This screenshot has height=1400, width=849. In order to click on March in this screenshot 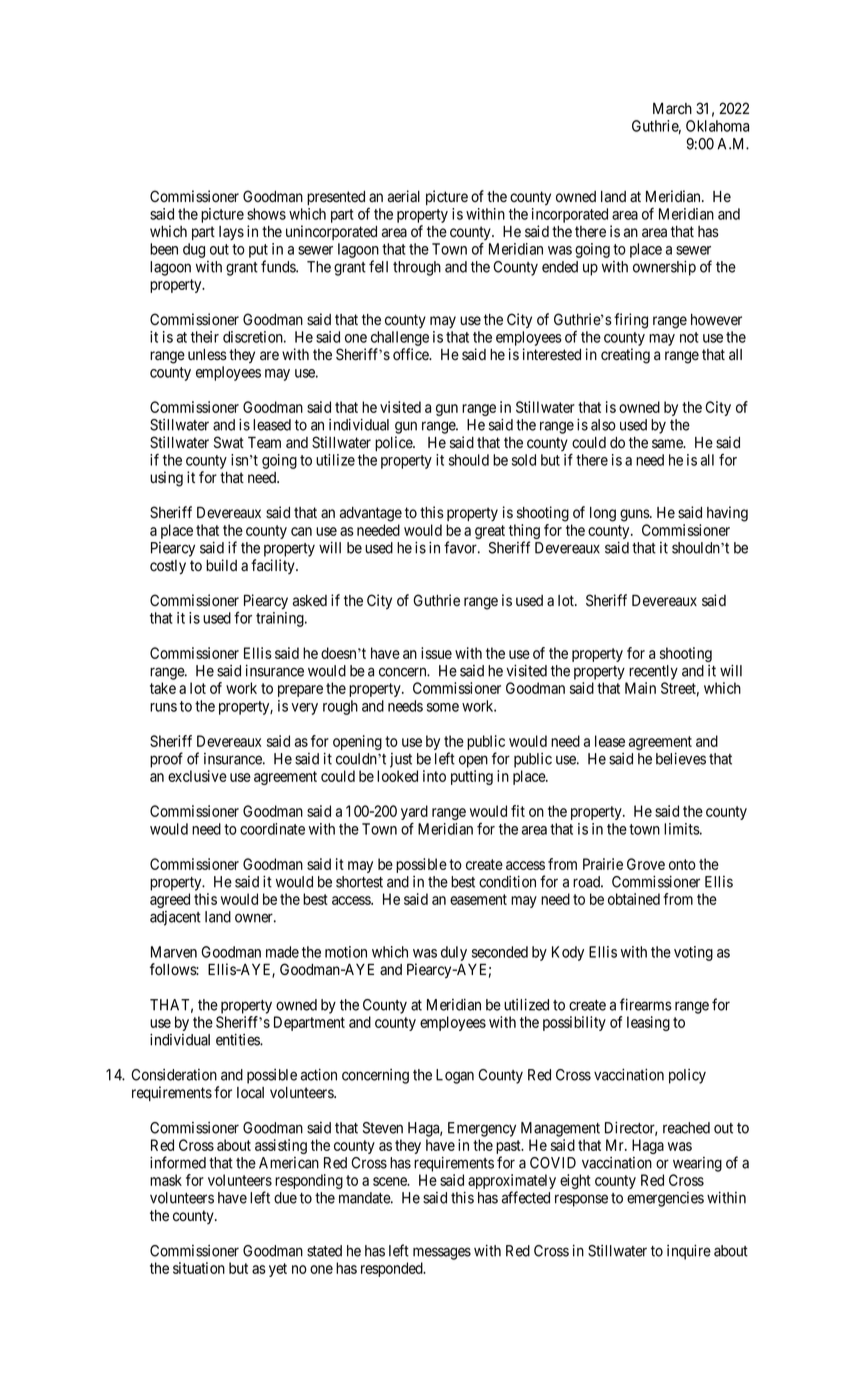, I will do `click(672, 109)`.
